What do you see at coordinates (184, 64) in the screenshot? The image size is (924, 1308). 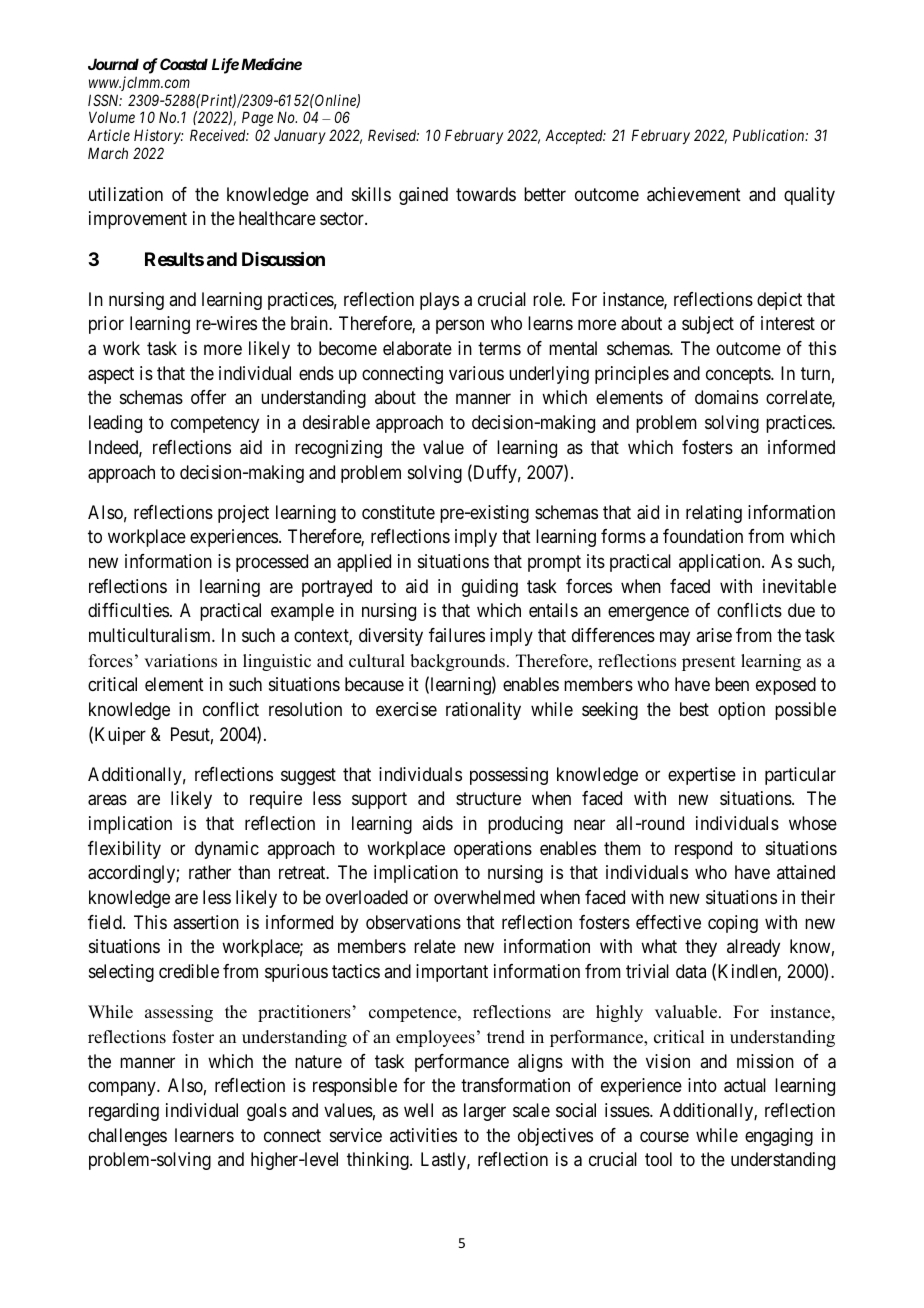 I see `Coastal` at bounding box center [184, 64].
